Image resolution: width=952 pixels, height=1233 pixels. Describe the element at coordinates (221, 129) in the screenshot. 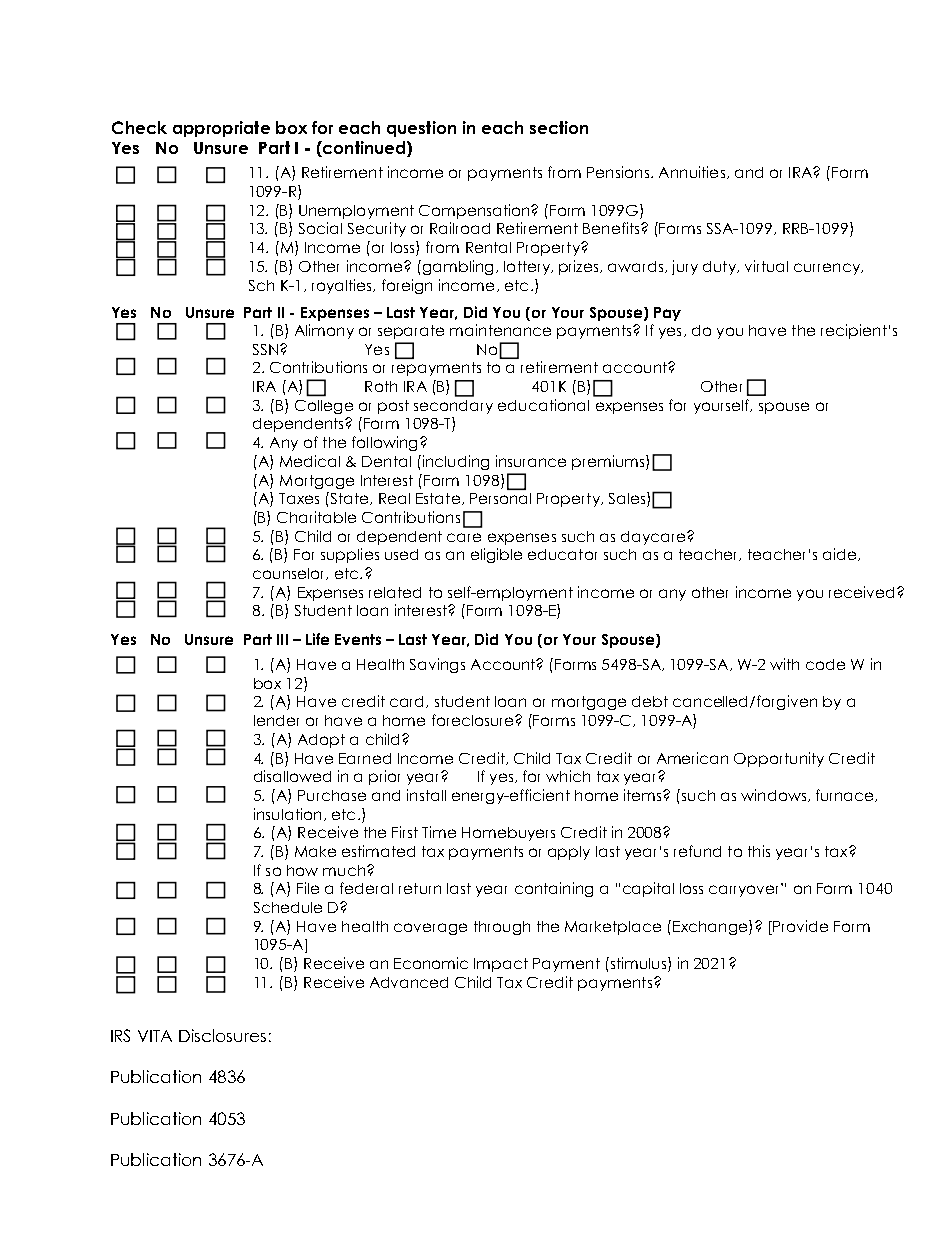

I see `appropriate` at that location.
